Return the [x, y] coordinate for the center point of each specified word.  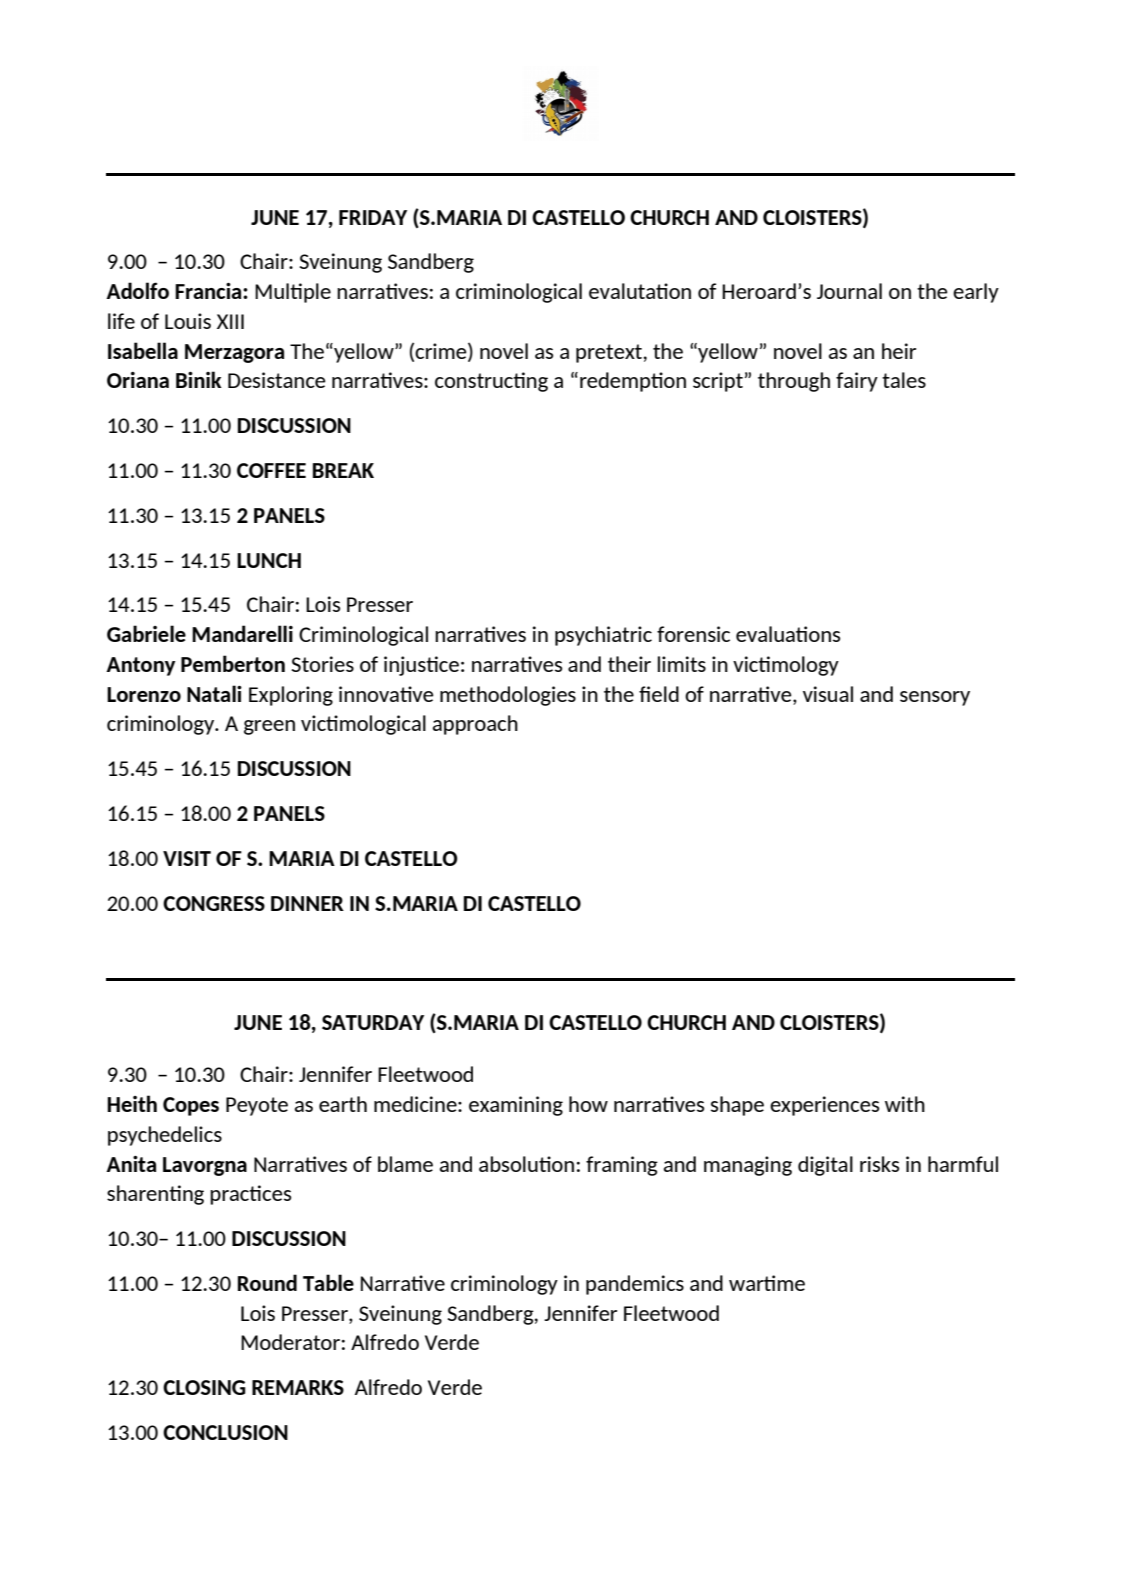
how [588, 1104]
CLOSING [204, 1387]
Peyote [257, 1106]
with [905, 1104]
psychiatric [603, 636]
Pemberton [233, 663]
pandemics [635, 1285]
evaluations [788, 634]
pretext [609, 353]
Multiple [293, 293]
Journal [849, 291]
